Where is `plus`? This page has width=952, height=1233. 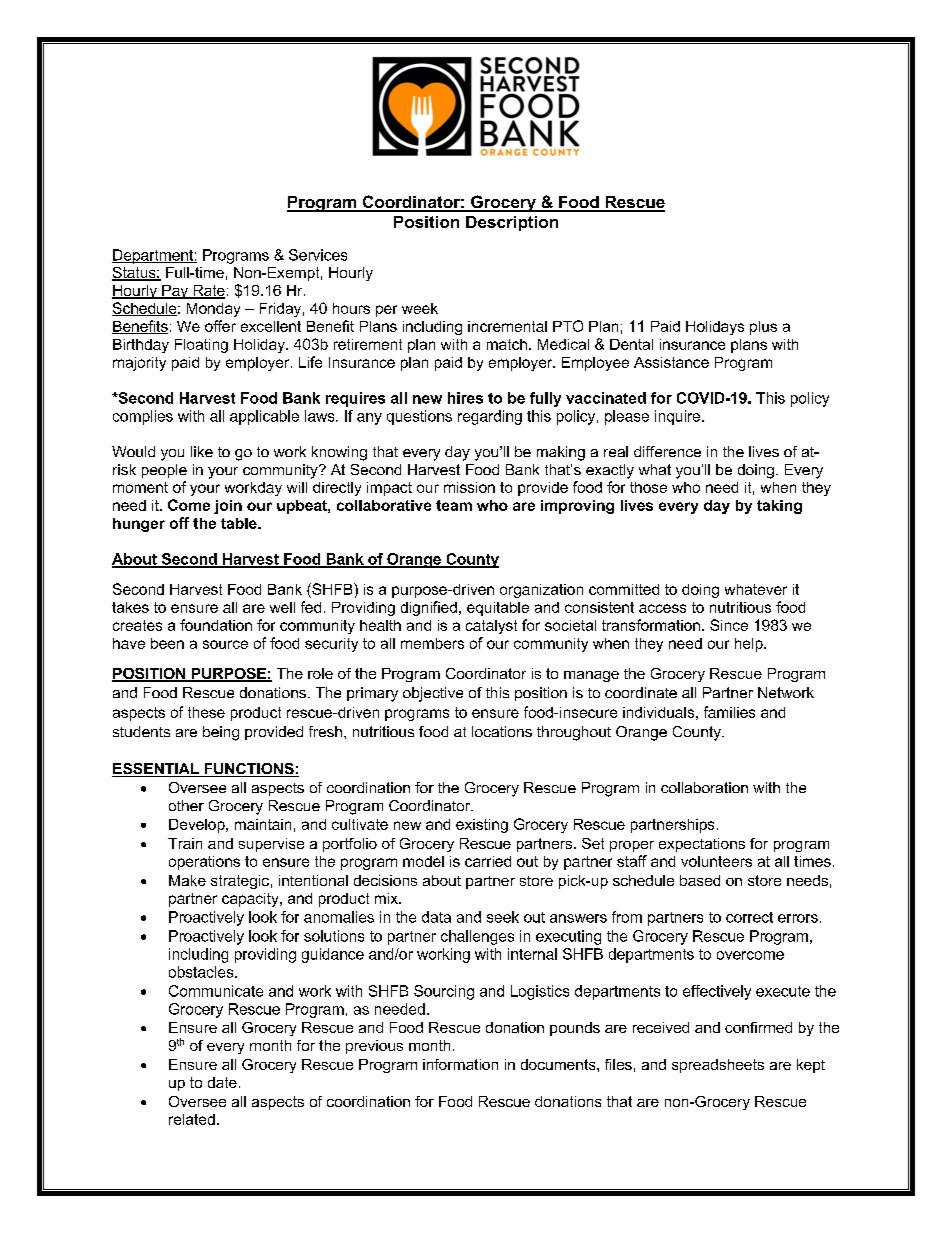
plus is located at coordinates (763, 328).
